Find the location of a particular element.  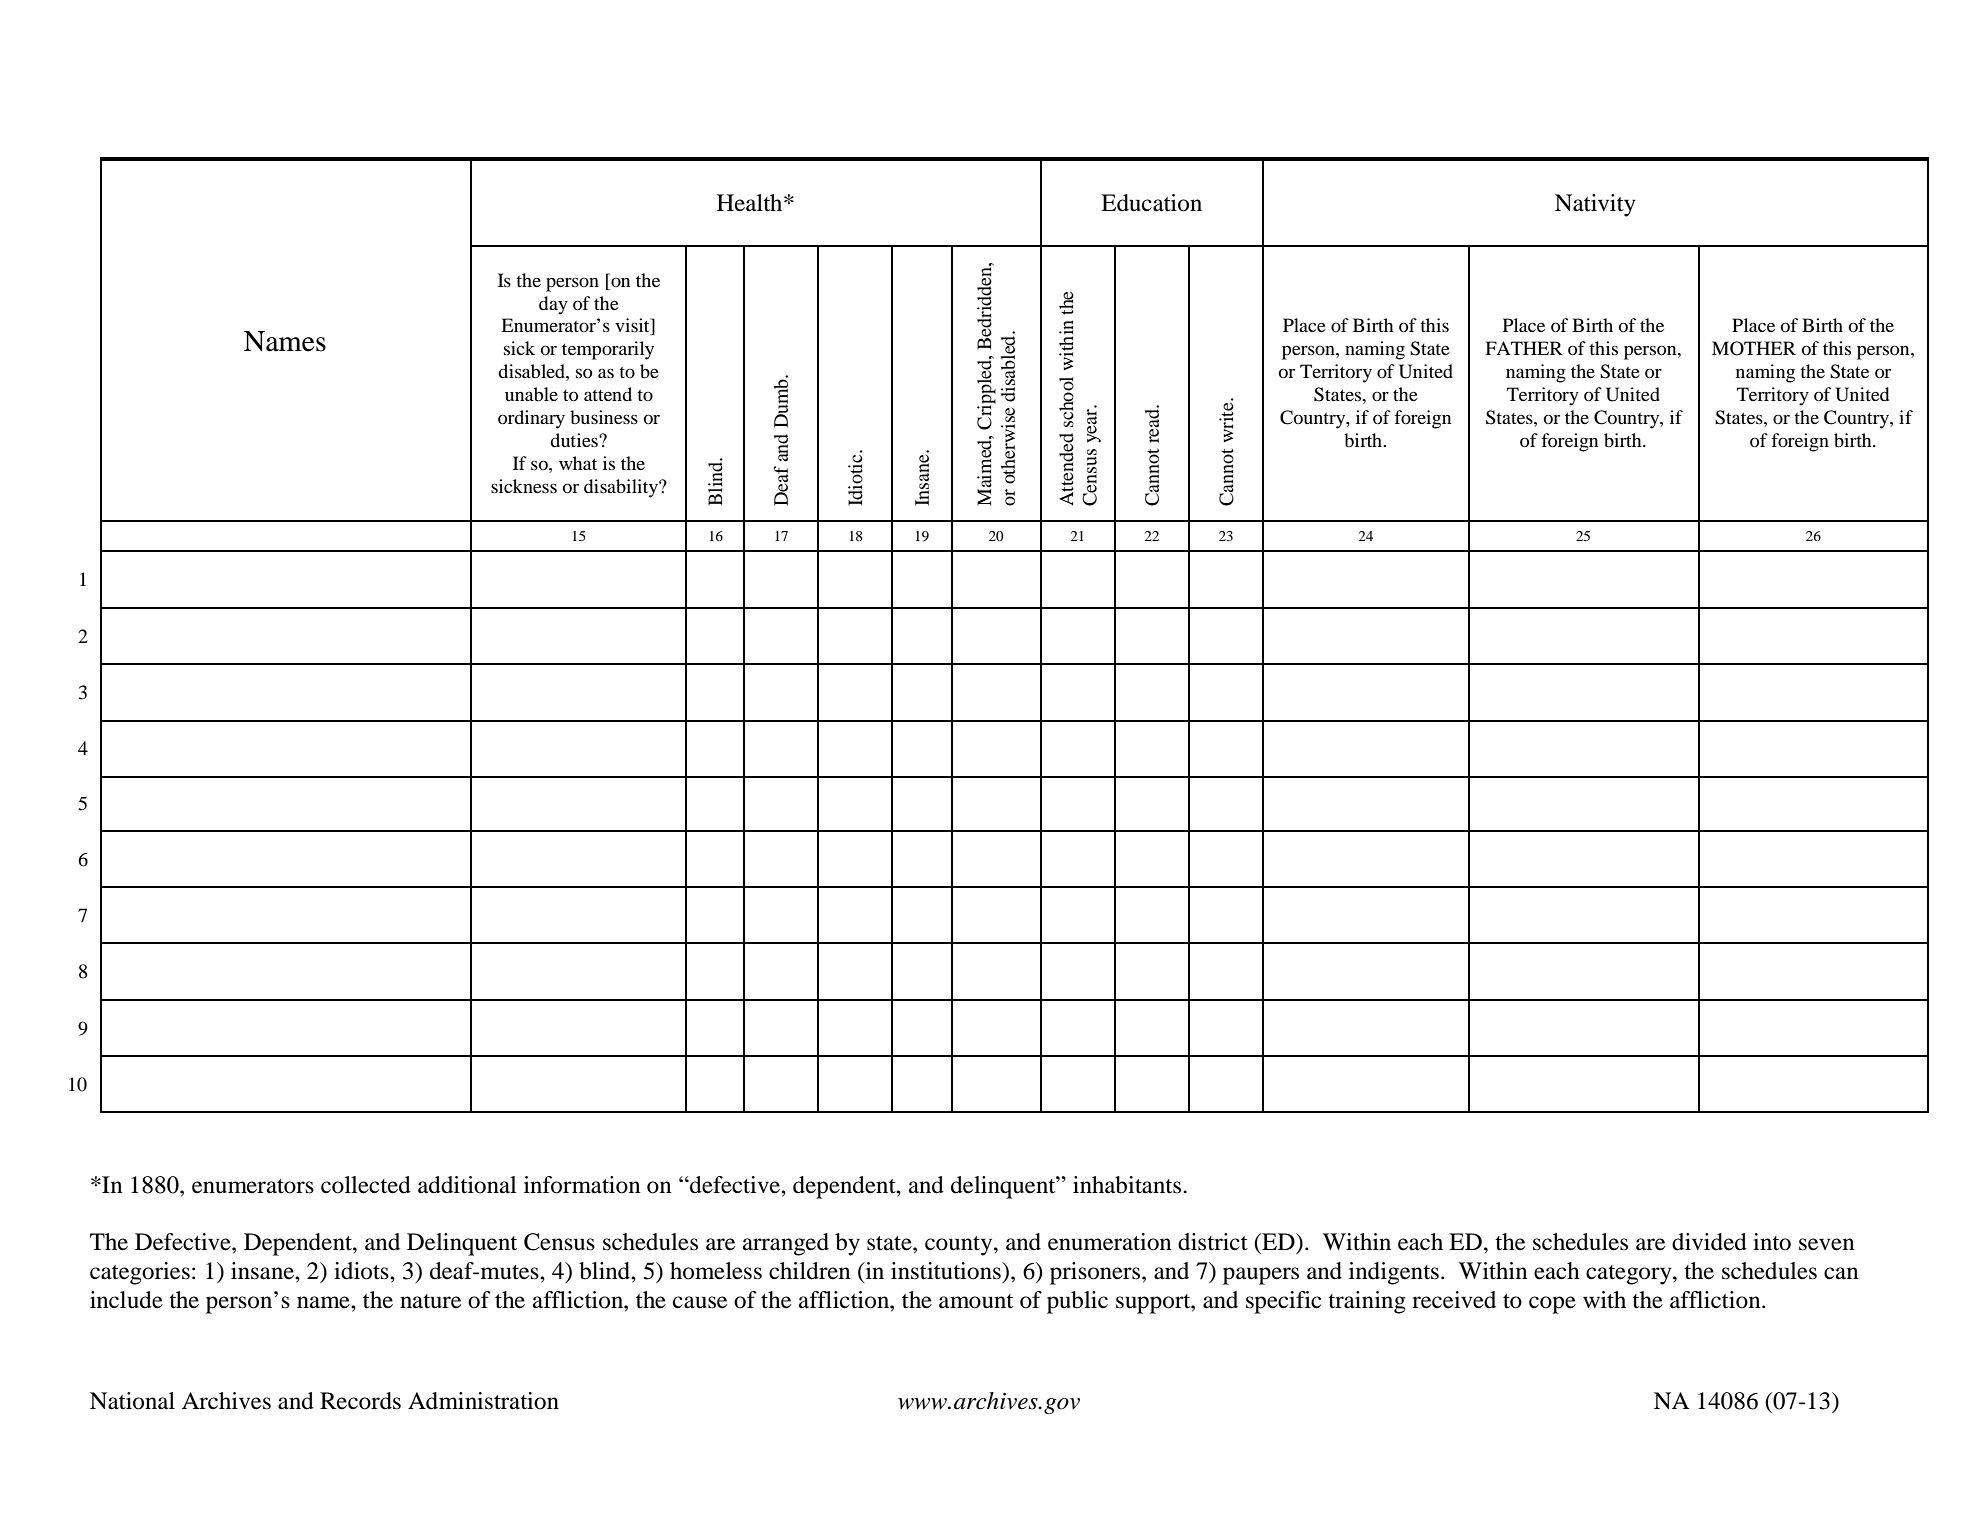

additional is located at coordinates (467, 1185).
